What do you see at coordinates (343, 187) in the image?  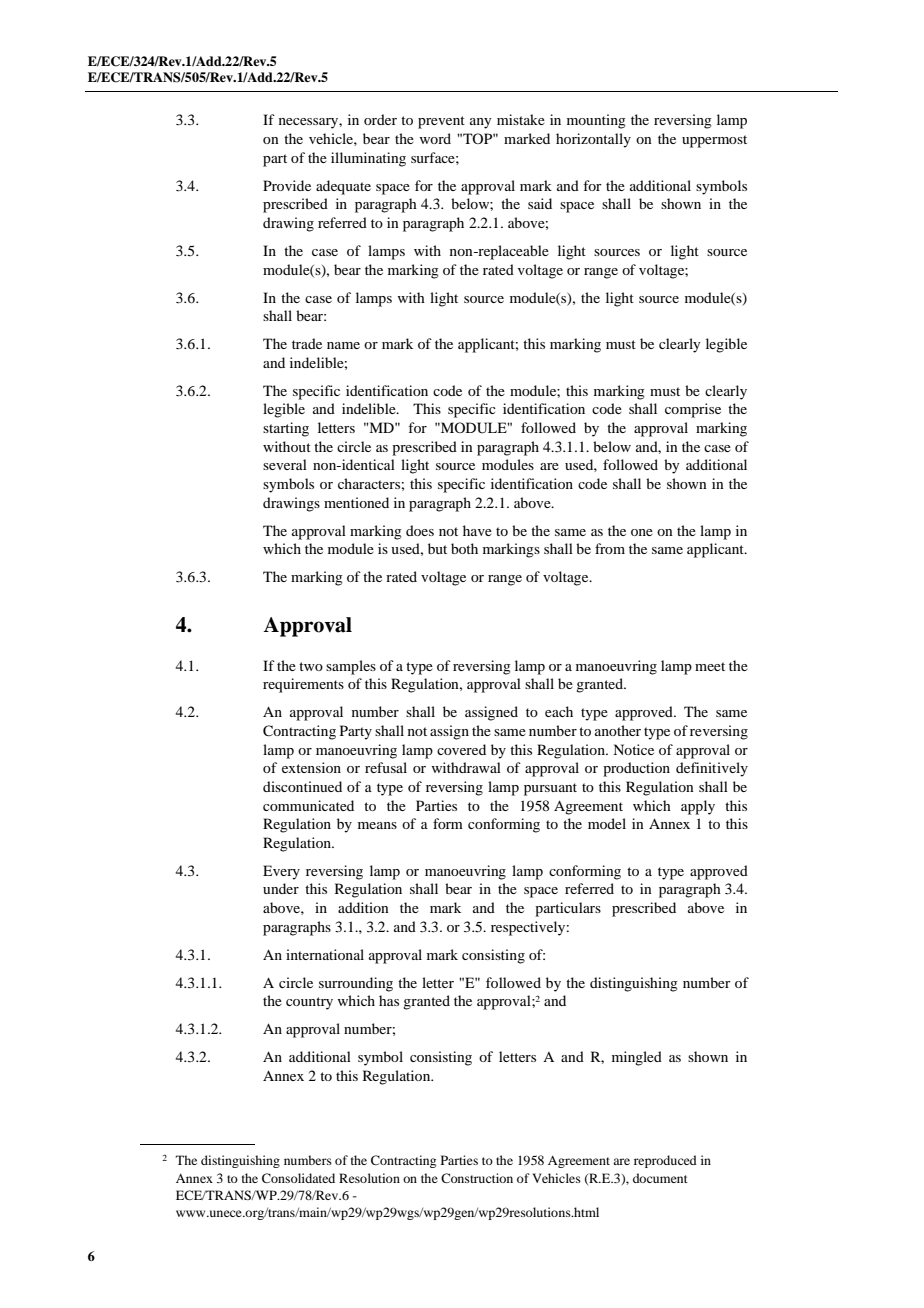 I see `adequate` at bounding box center [343, 187].
